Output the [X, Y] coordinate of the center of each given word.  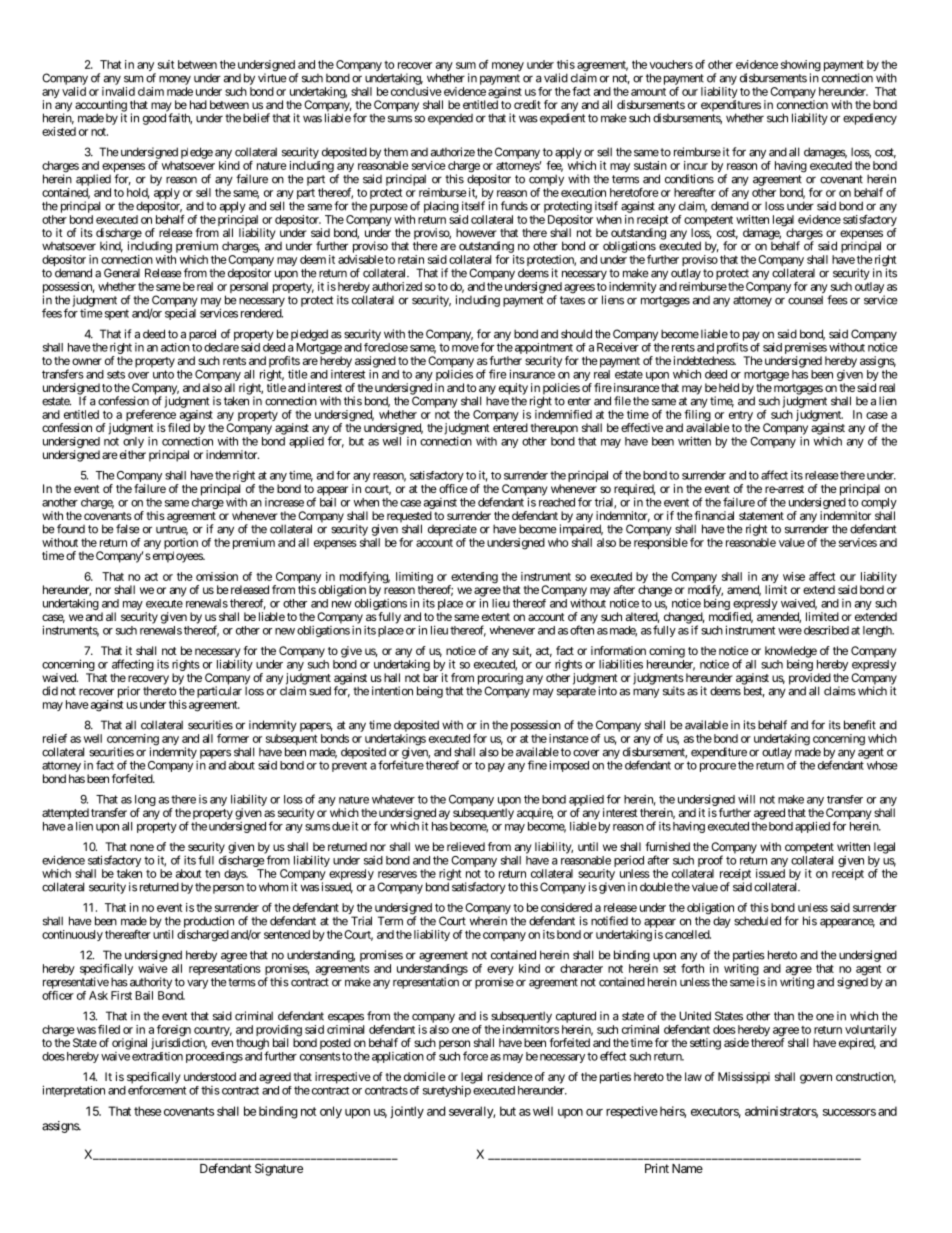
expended [450, 119]
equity [513, 390]
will [746, 799]
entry [741, 417]
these [147, 1111]
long [145, 802]
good [154, 119]
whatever [393, 799]
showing [801, 67]
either [131, 454]
